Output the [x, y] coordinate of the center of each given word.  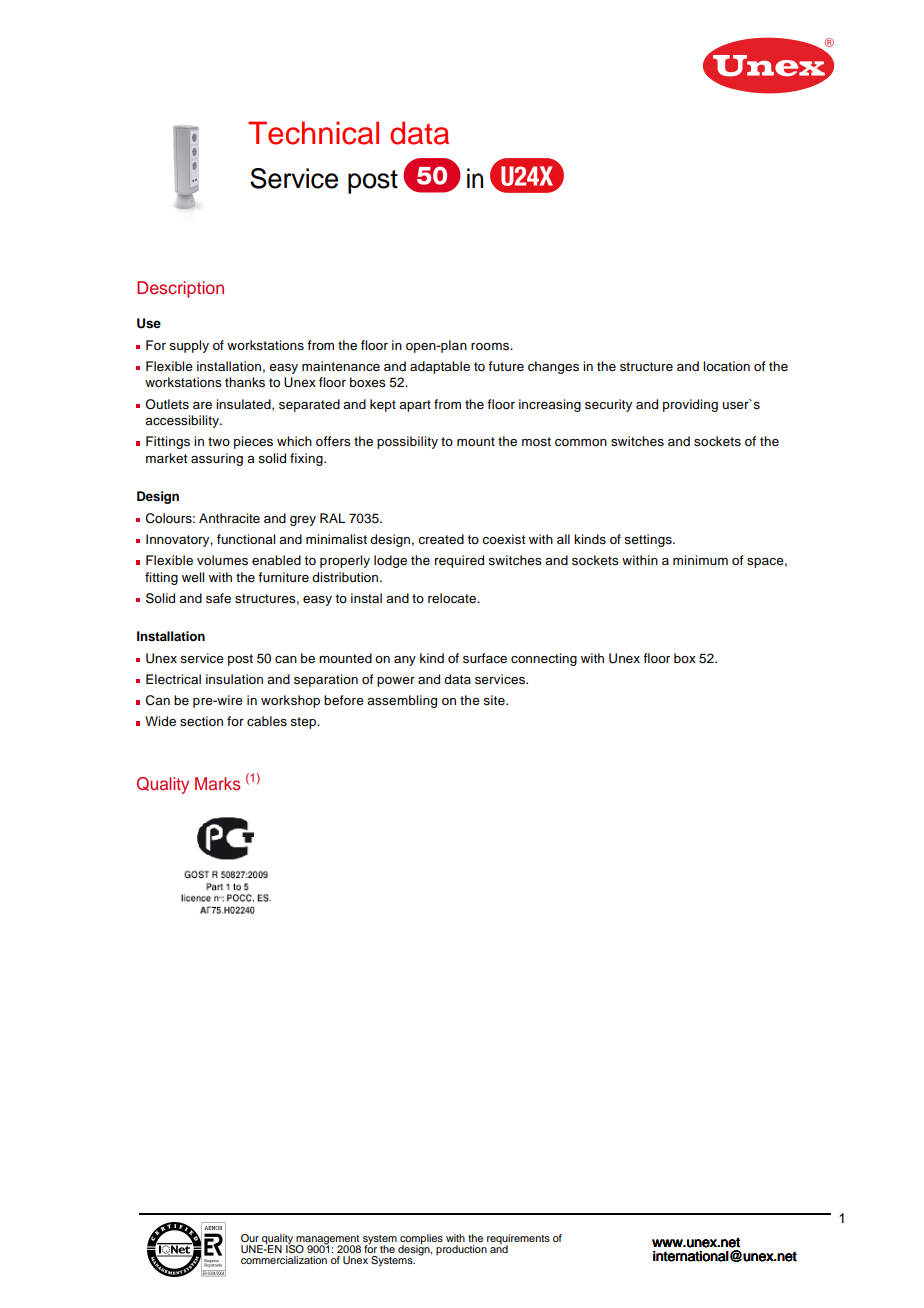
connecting [544, 659]
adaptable [440, 367]
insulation [234, 679]
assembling [402, 701]
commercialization [284, 1260]
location [726, 366]
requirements [518, 1240]
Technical [313, 133]
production [461, 1250]
